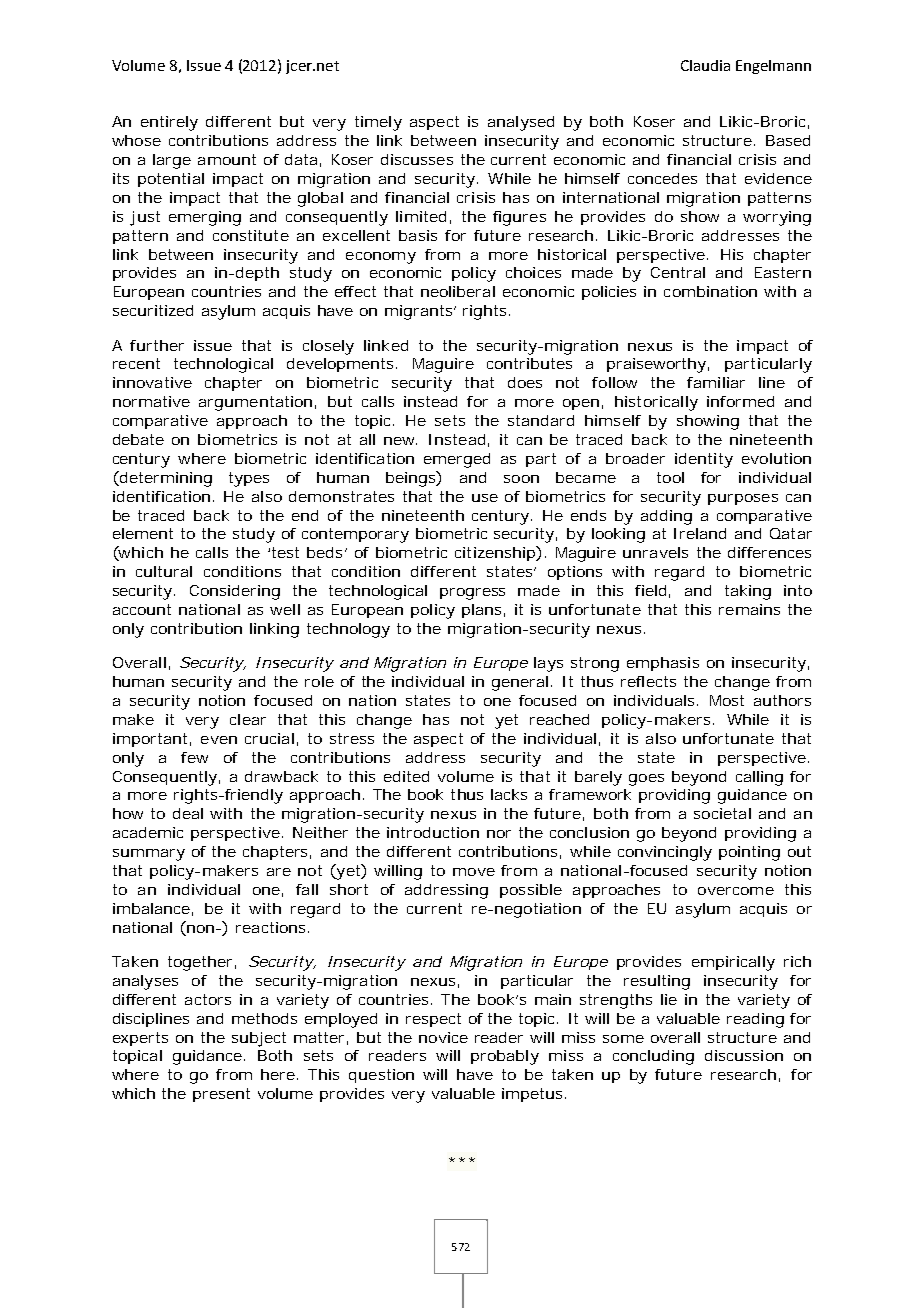 This screenshot has width=924, height=1308. Describe the element at coordinates (235, 592) in the screenshot. I see `Considering` at that location.
